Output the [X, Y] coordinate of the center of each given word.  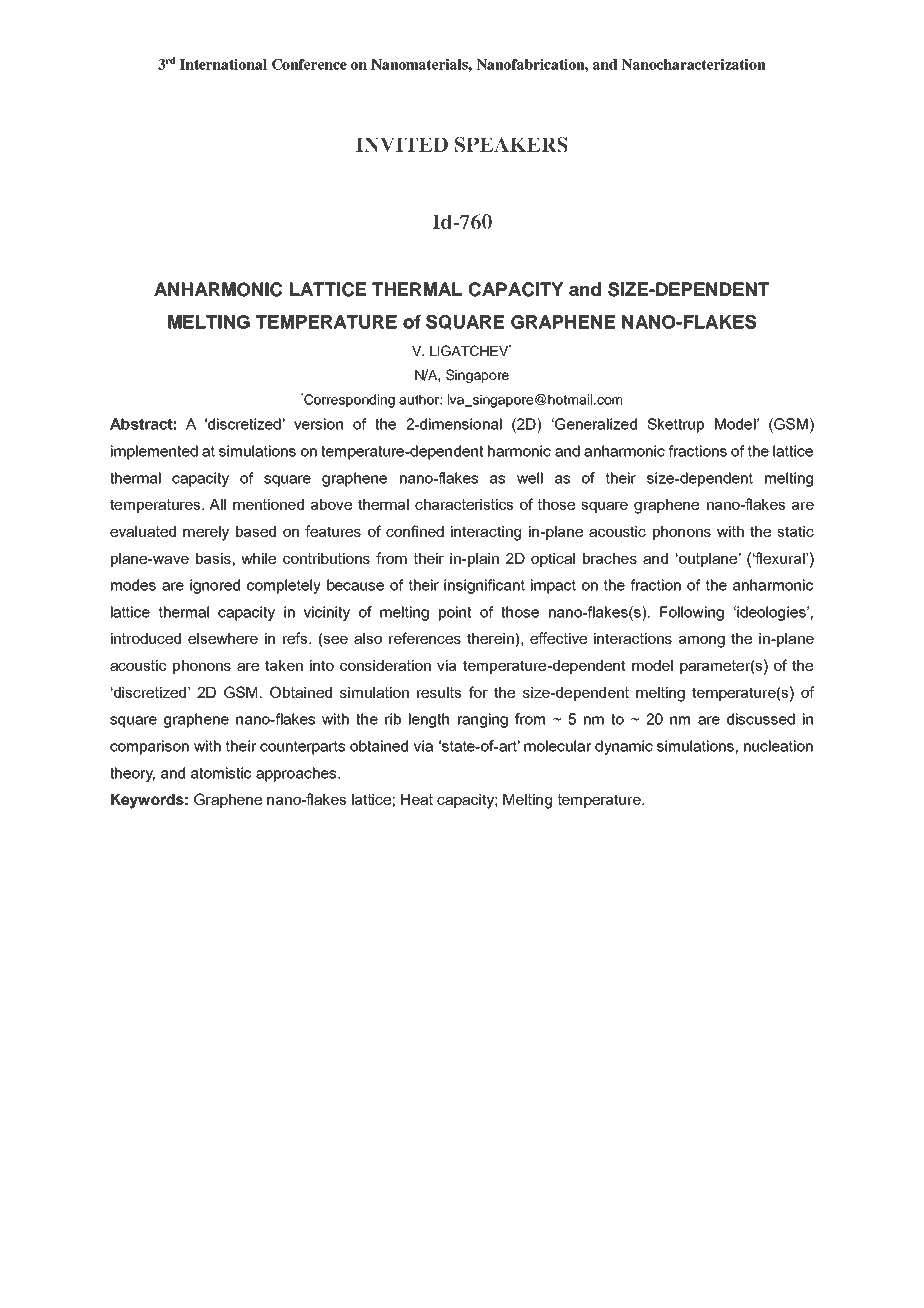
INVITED [402, 145]
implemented [154, 452]
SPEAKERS [511, 145]
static [795, 531]
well [530, 478]
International [223, 64]
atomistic [221, 773]
